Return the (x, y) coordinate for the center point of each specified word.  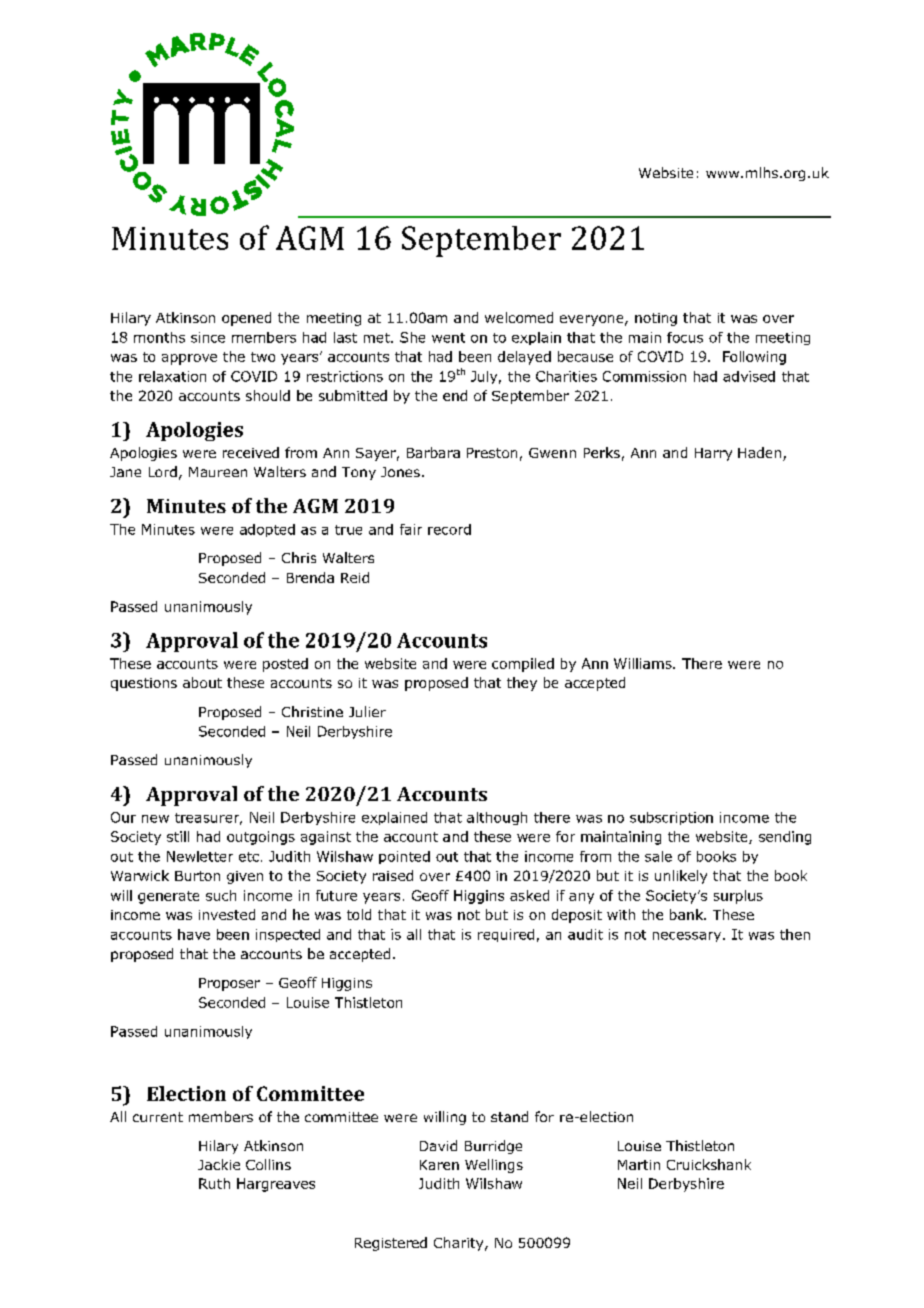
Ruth (214, 1183)
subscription (671, 818)
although (497, 818)
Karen (439, 1165)
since (208, 337)
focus (685, 337)
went (448, 338)
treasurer (208, 819)
